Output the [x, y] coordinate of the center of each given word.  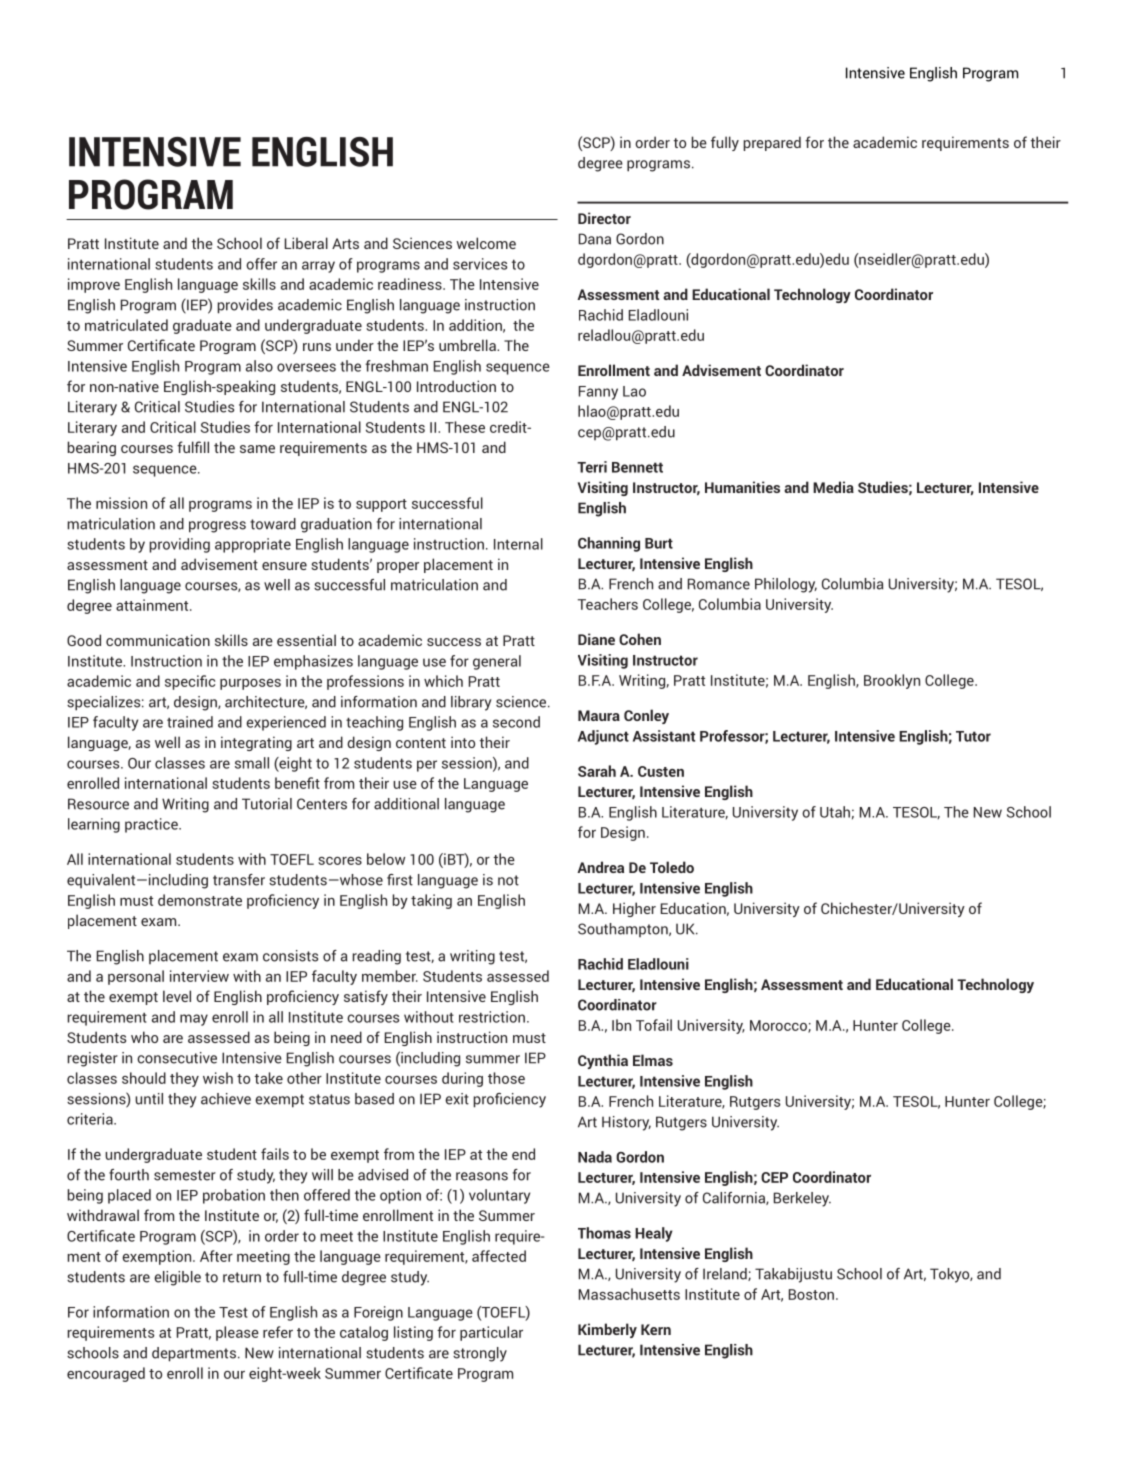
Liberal [306, 243]
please [237, 1333]
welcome [486, 243]
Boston [811, 1294]
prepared [772, 143]
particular [491, 1333]
